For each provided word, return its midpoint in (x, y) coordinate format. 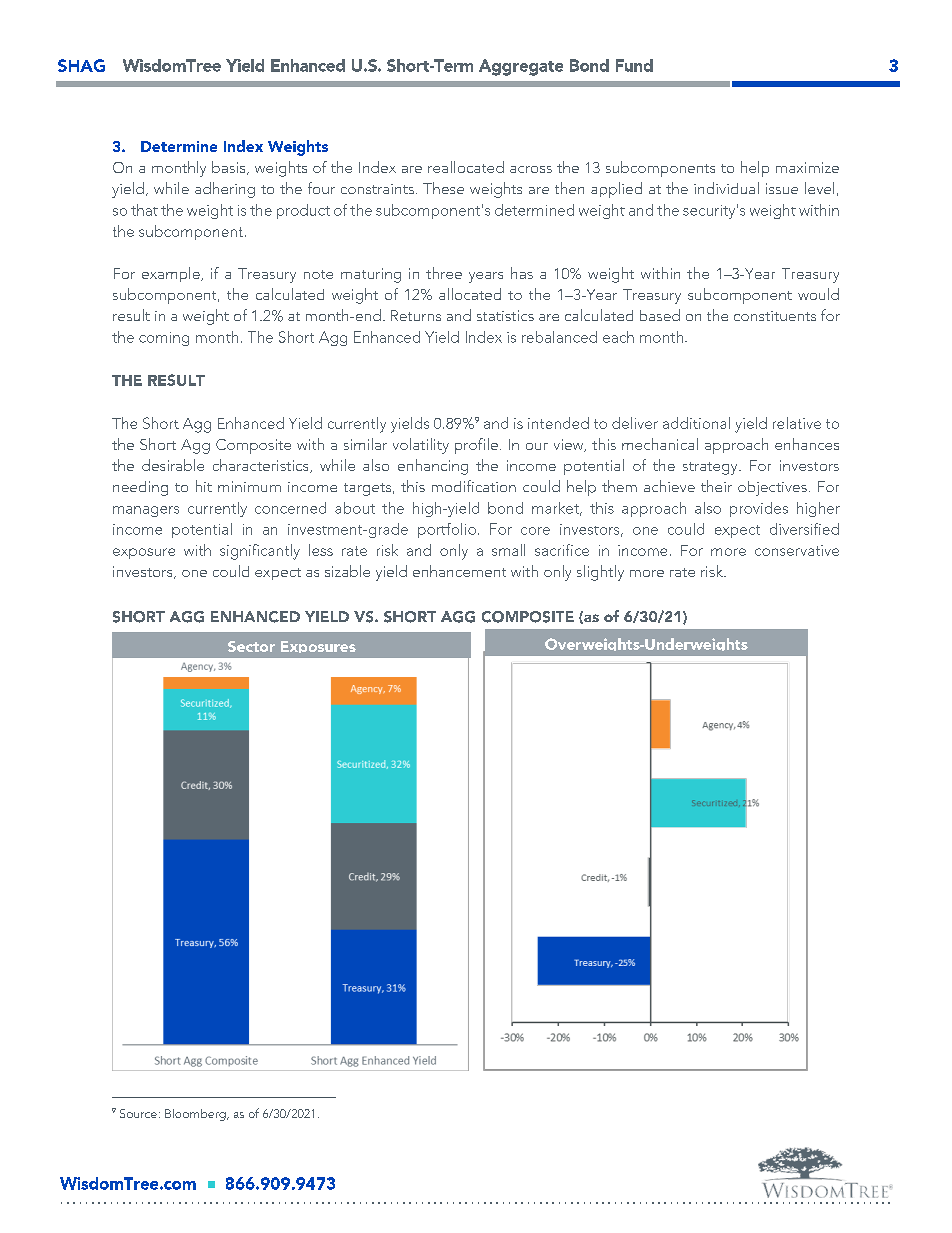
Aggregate (521, 67)
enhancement (459, 571)
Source (138, 1113)
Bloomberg (196, 1115)
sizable (347, 571)
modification (474, 486)
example (172, 274)
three (444, 273)
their (716, 486)
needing (140, 488)
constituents (775, 316)
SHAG (81, 65)
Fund (634, 65)
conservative (797, 550)
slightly (600, 573)
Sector (251, 646)
